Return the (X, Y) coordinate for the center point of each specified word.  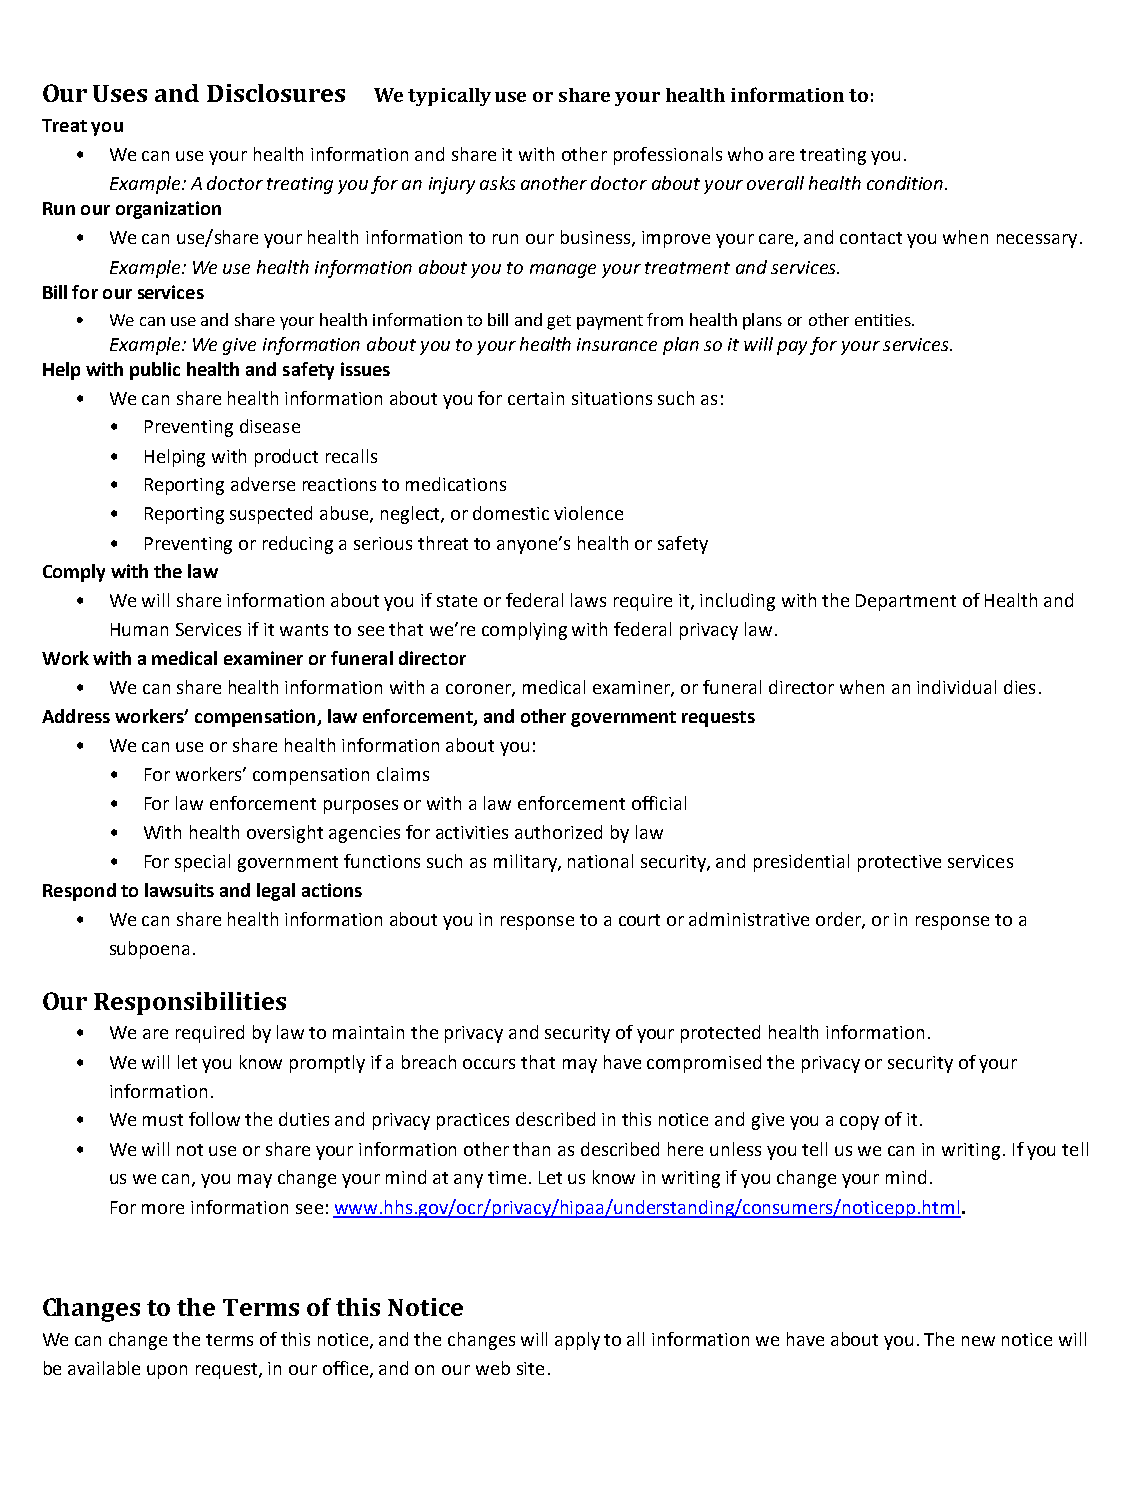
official (659, 803)
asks (497, 183)
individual (956, 687)
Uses (120, 93)
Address (76, 716)
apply (577, 1341)
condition (905, 183)
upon (167, 1372)
